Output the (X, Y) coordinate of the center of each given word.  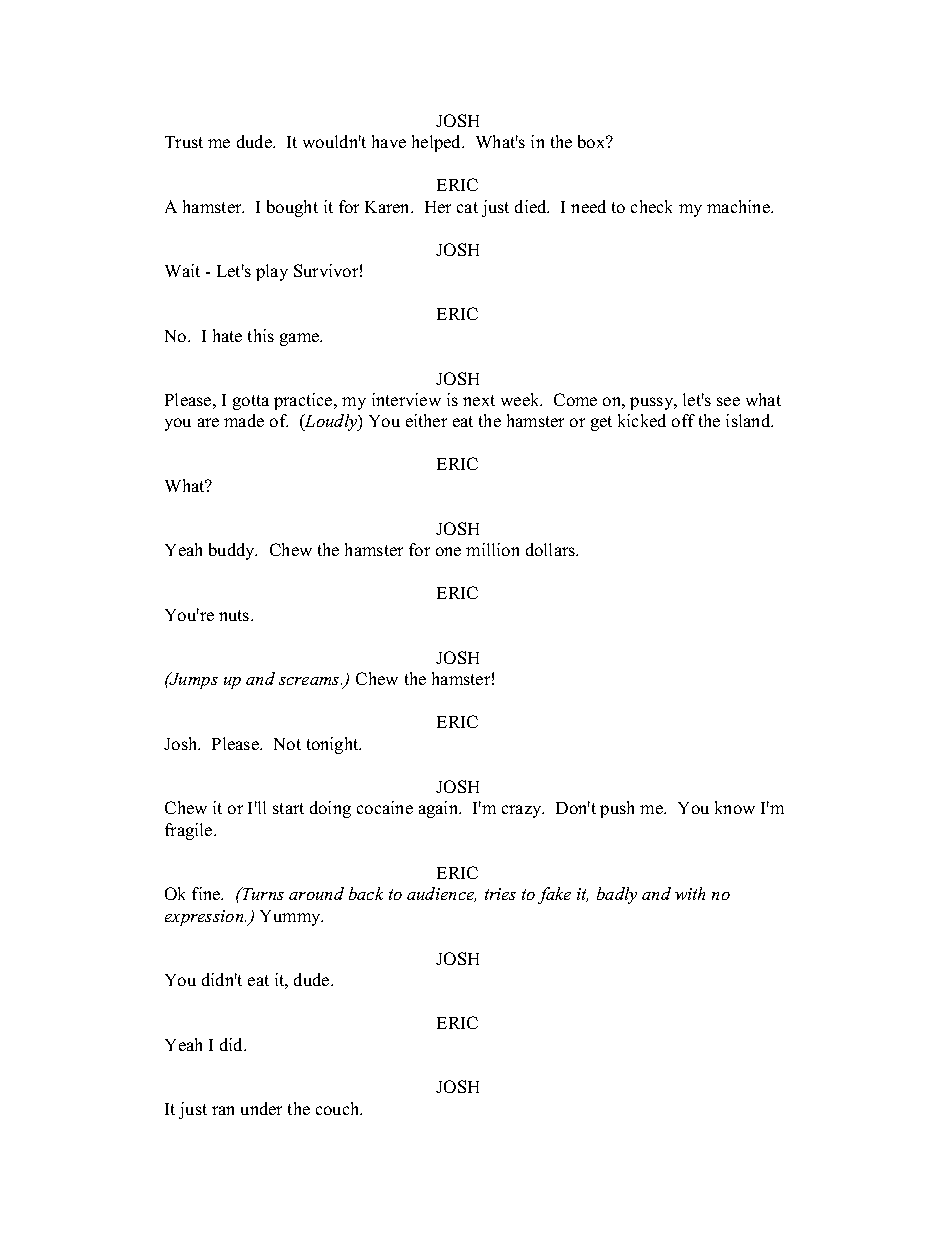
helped (438, 143)
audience (441, 894)
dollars (552, 549)
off (683, 420)
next (479, 400)
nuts (235, 615)
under (261, 1108)
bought (292, 208)
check (651, 206)
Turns (262, 893)
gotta (251, 402)
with (690, 893)
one (448, 551)
